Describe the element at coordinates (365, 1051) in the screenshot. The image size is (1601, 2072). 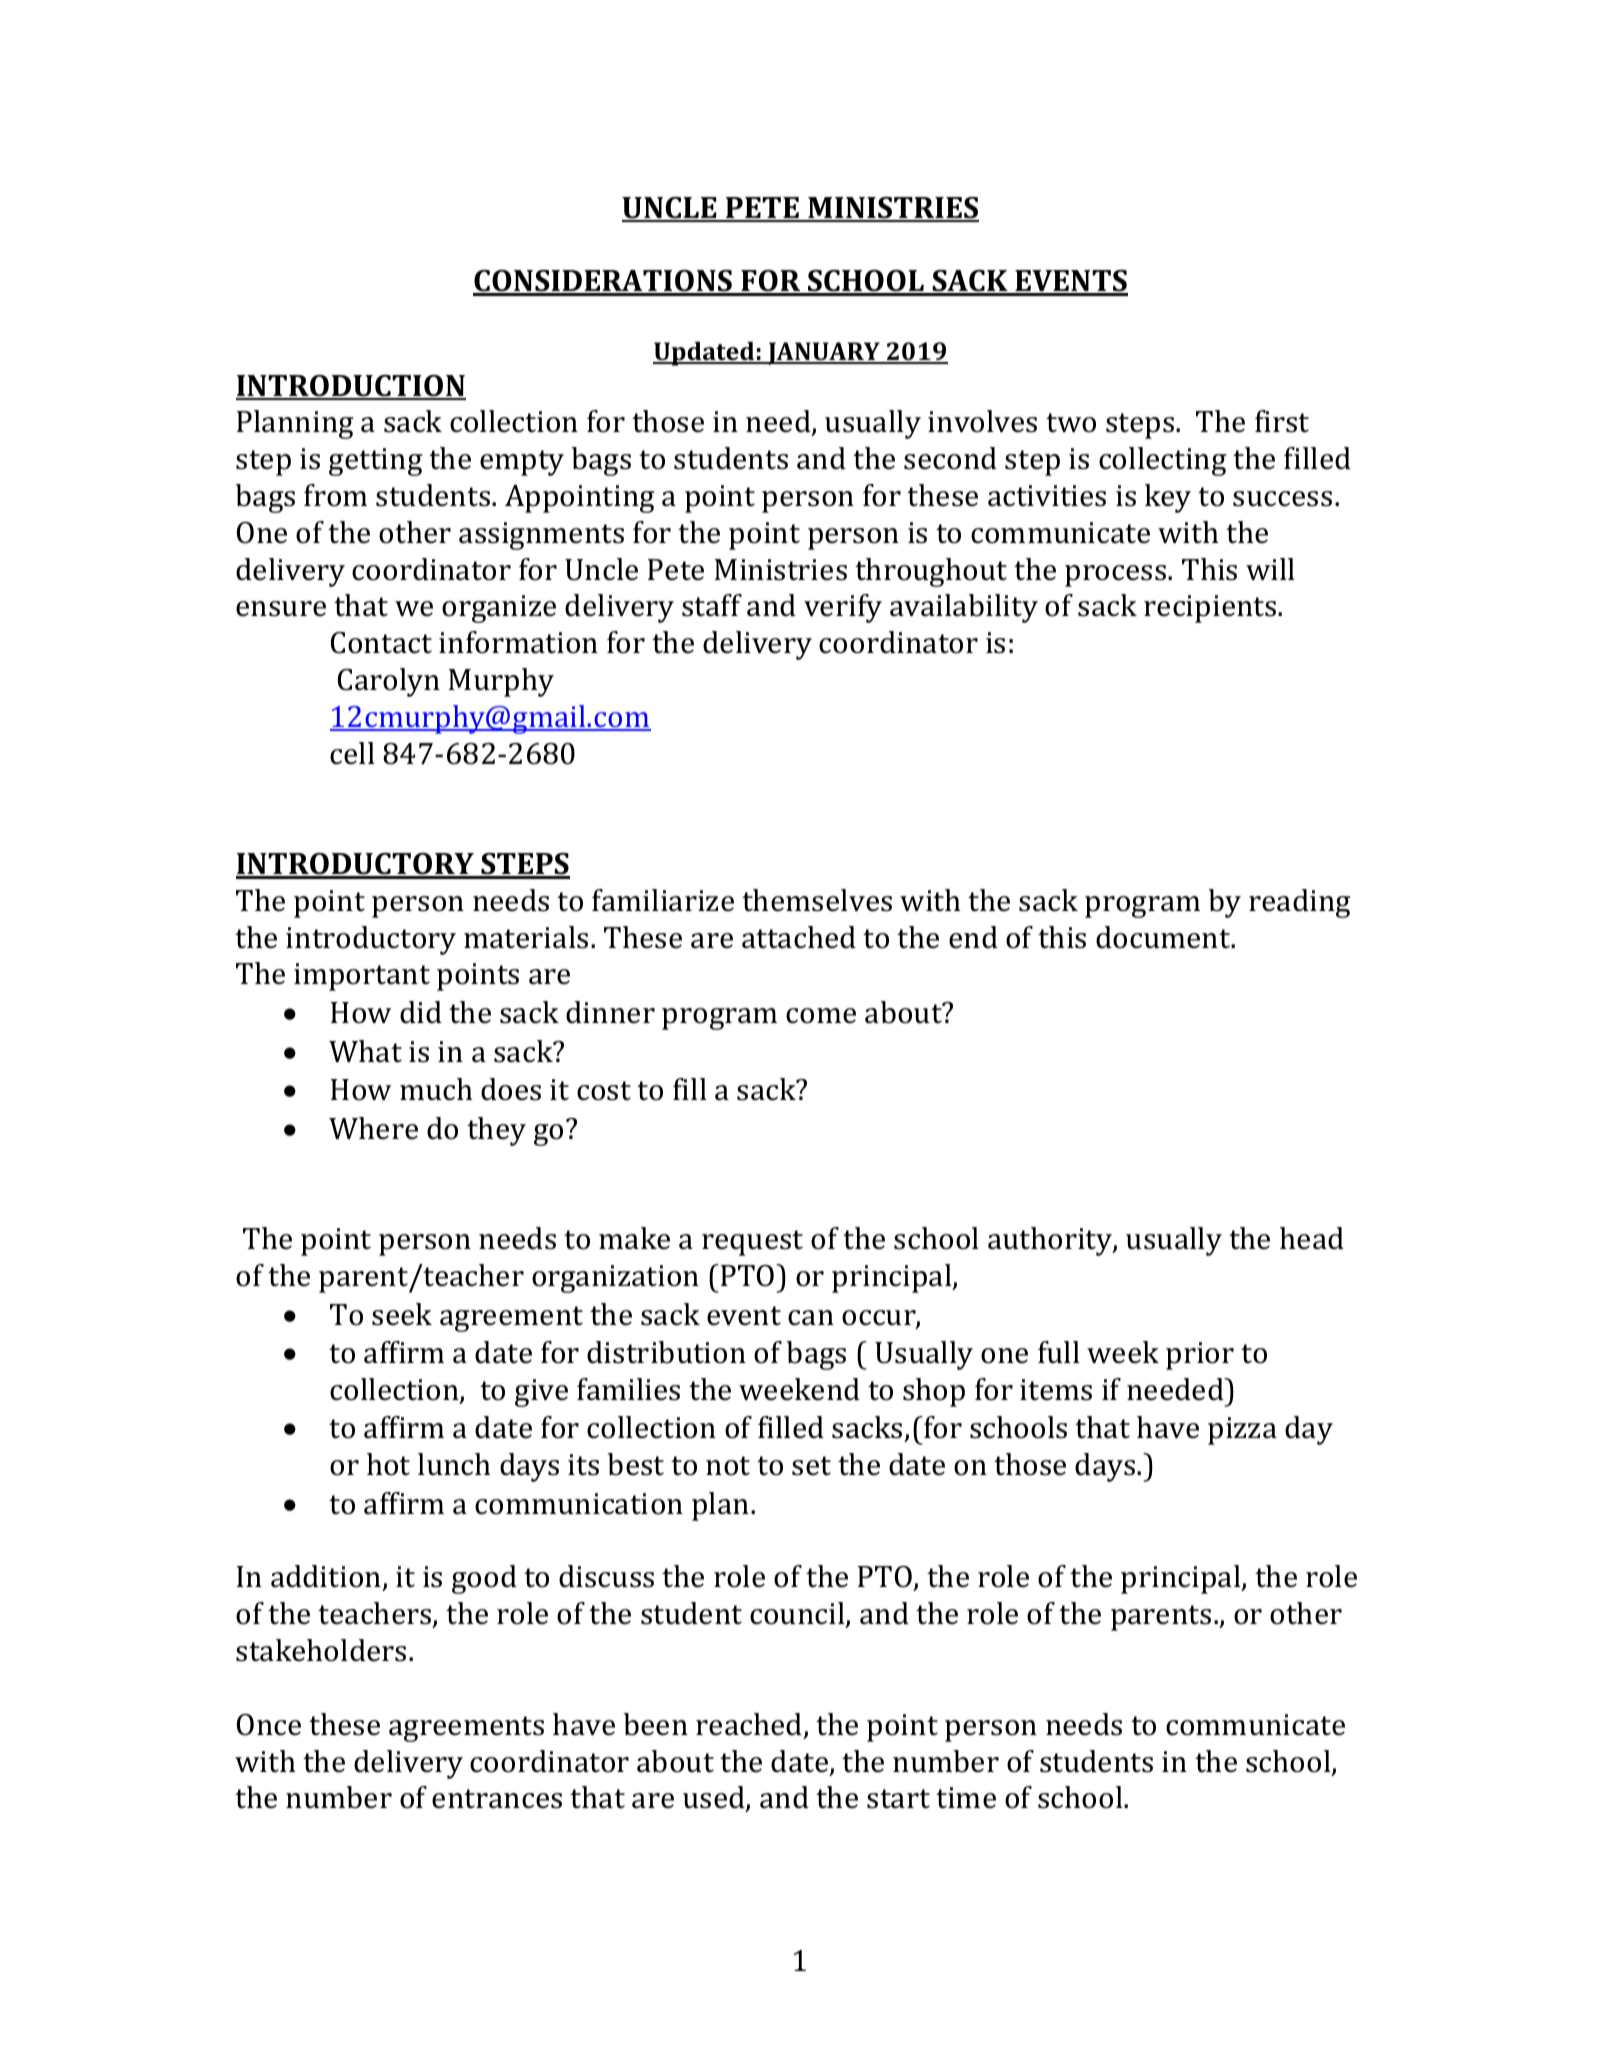
I see `What` at that location.
